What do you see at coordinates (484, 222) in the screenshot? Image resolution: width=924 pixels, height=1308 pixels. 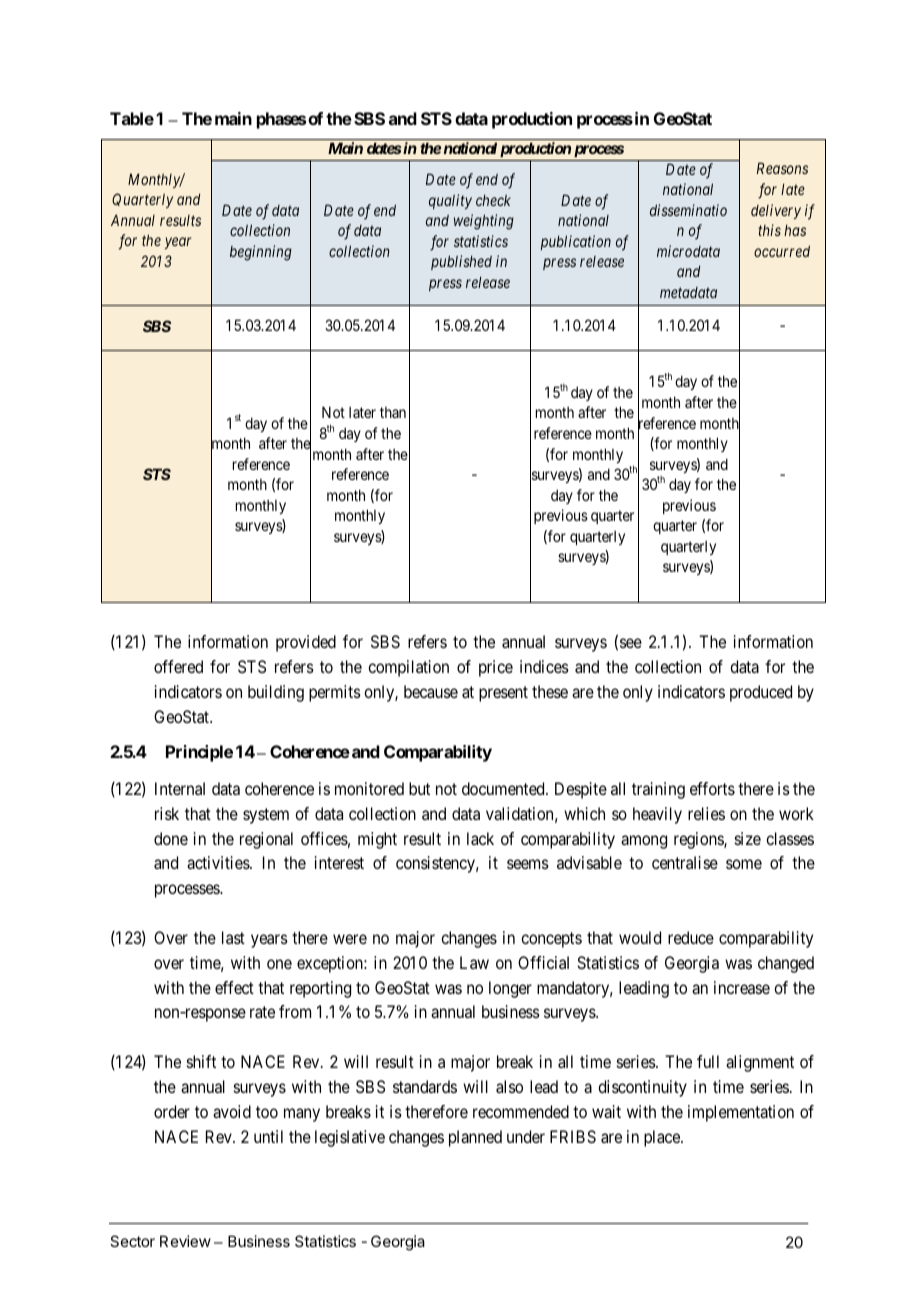 I see `weighting` at bounding box center [484, 222].
